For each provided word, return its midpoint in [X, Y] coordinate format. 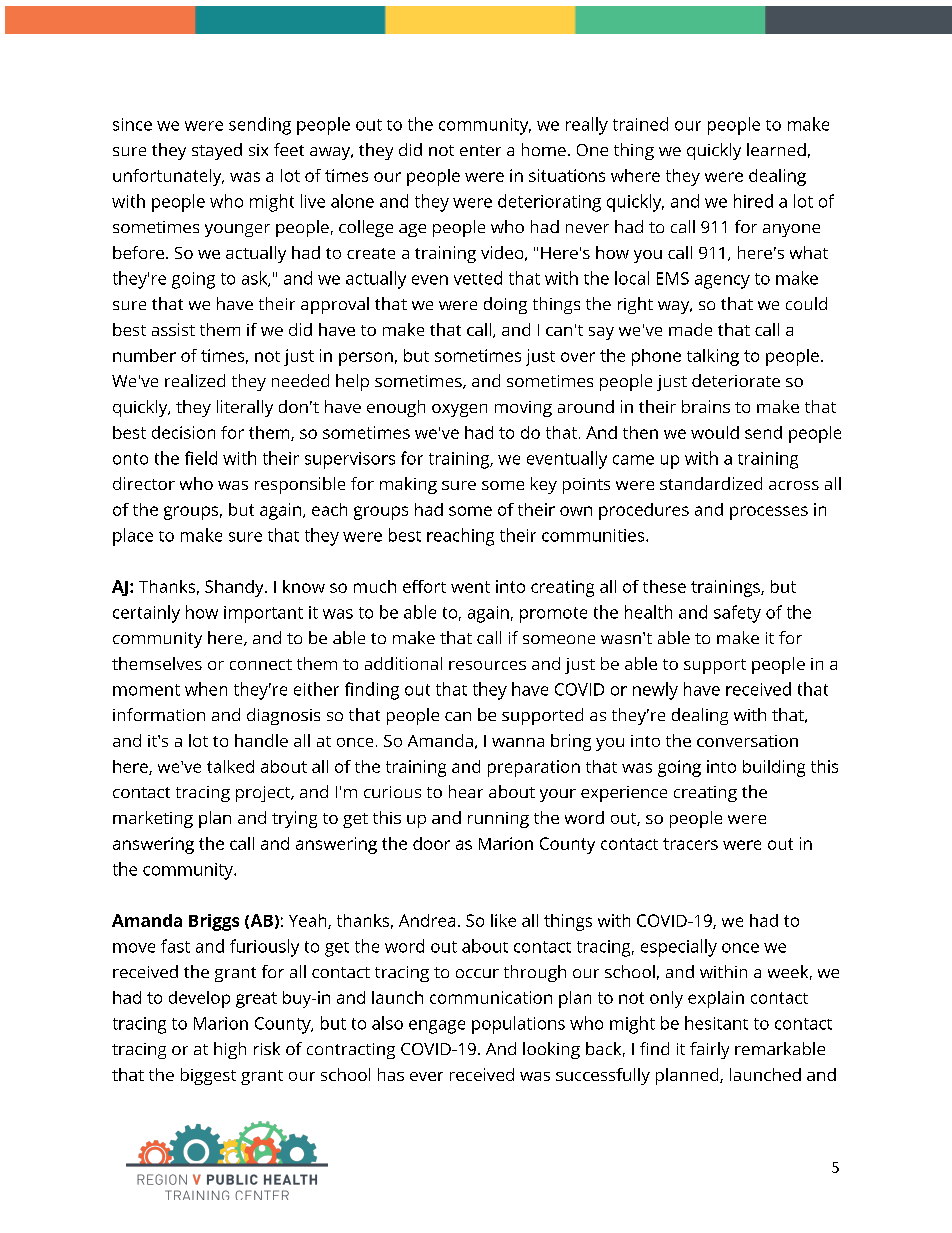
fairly [709, 1050]
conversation [747, 741]
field [201, 458]
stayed [217, 151]
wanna [518, 742]
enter [480, 150]
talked [230, 766]
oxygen [459, 410]
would [715, 432]
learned [776, 149]
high [230, 1050]
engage [437, 1027]
